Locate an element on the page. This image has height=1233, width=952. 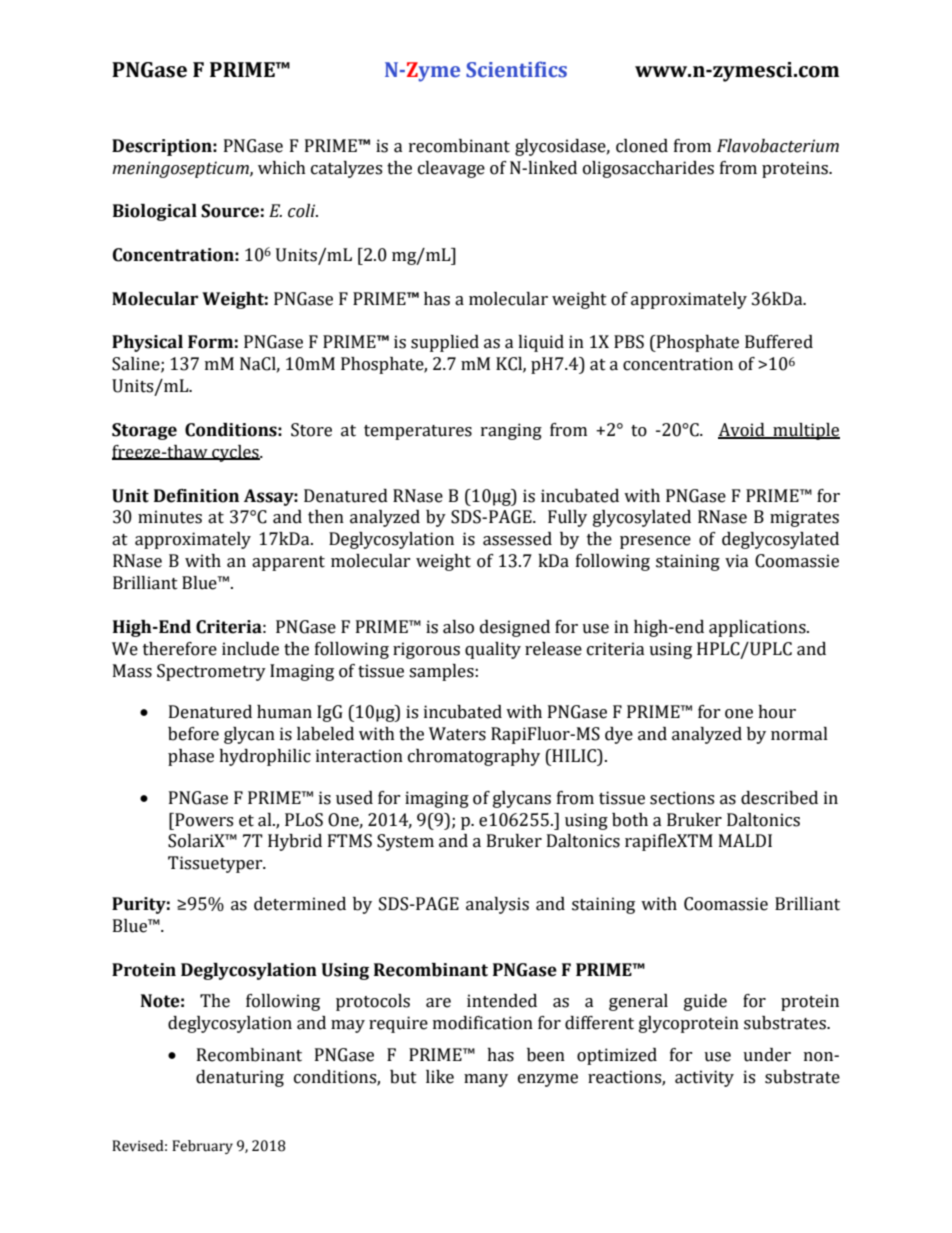
oligosaccharides is located at coordinates (648, 169).
